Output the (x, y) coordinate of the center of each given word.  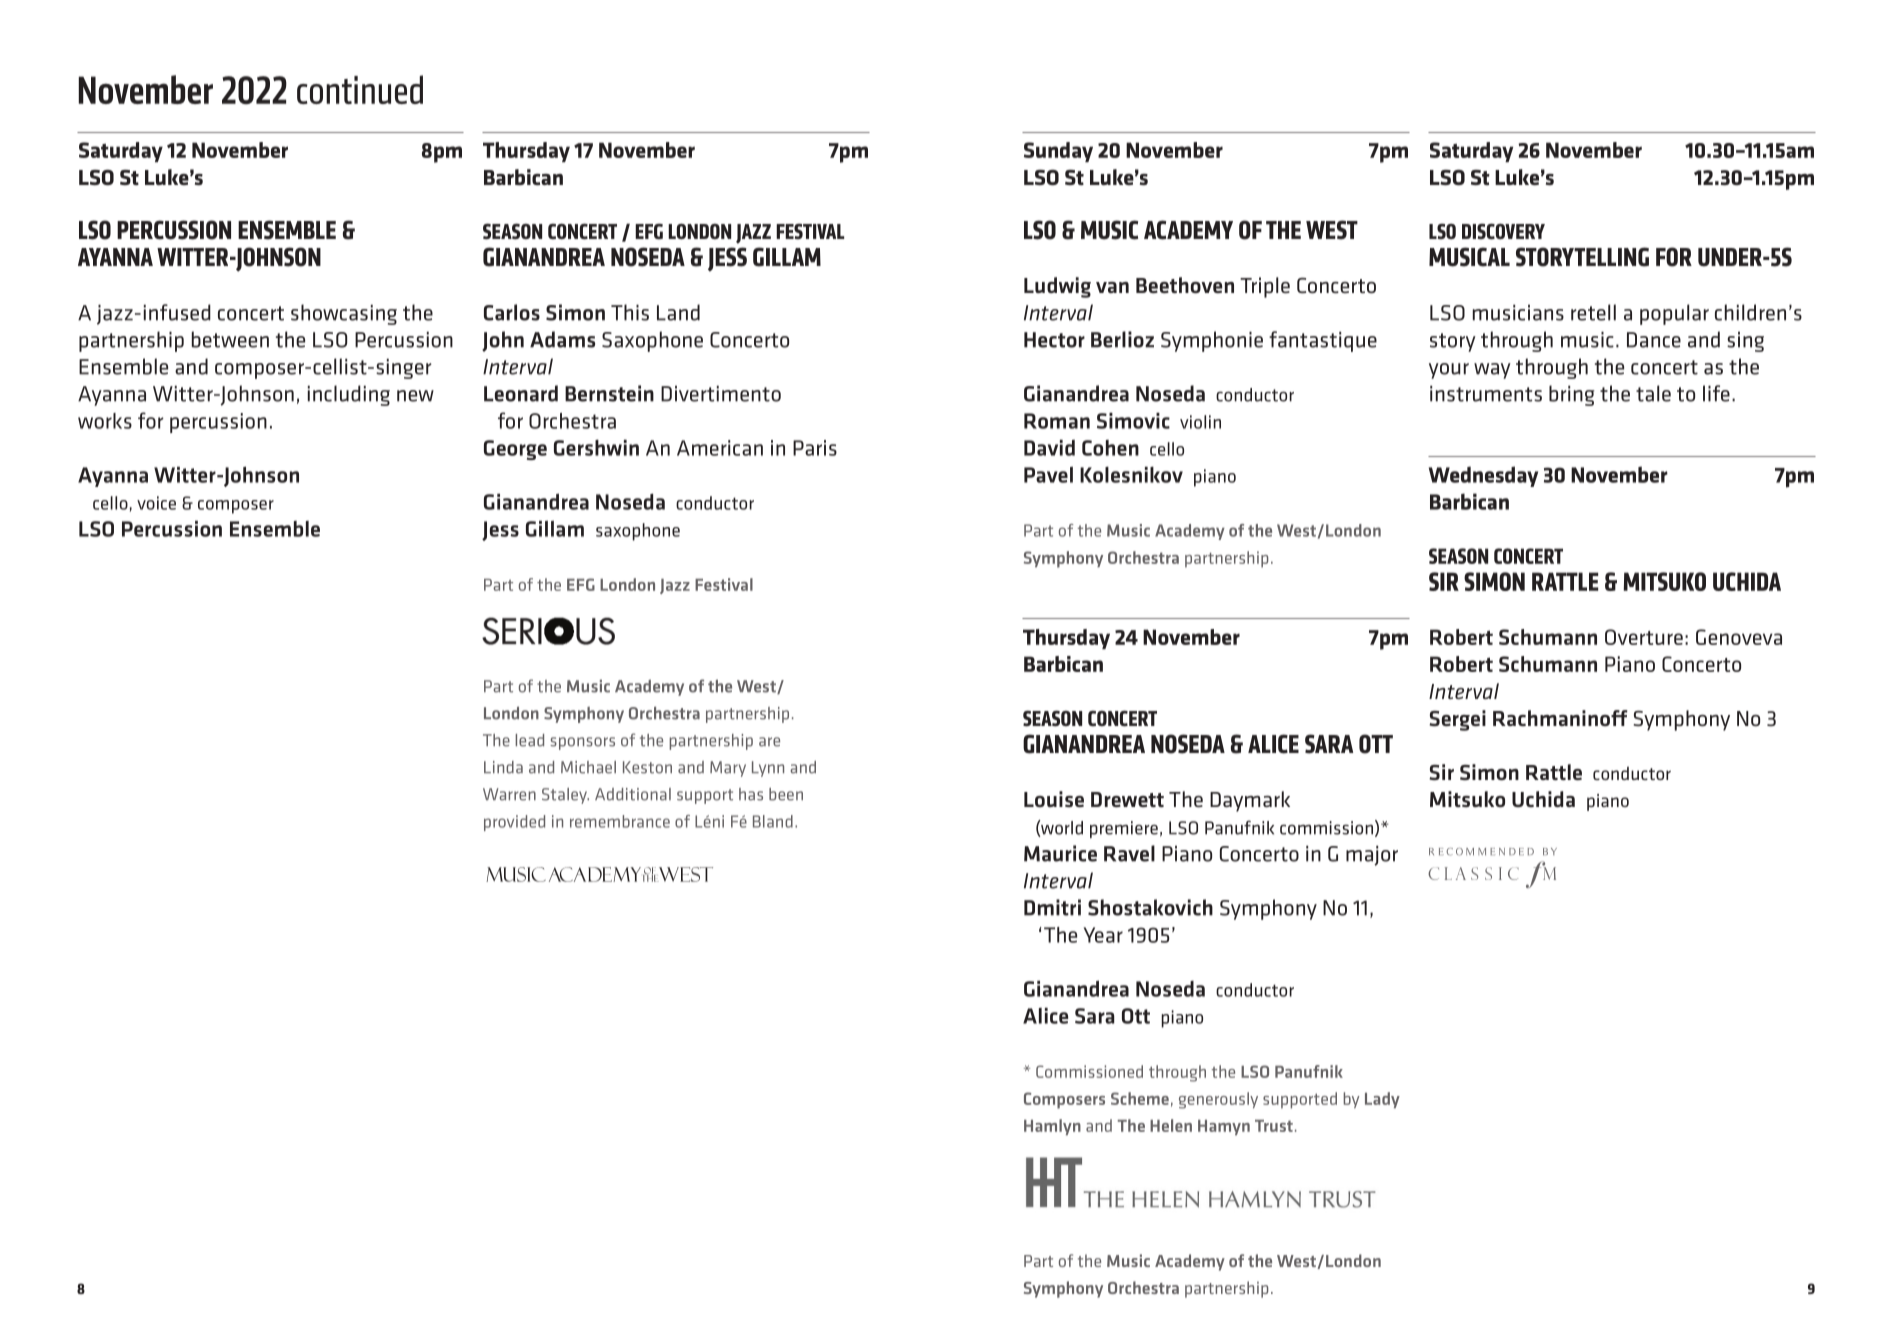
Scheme (1140, 1098)
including (349, 395)
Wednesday (1483, 476)
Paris (815, 448)
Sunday (1058, 152)
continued (360, 89)
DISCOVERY (1503, 231)
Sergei (1457, 720)
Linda (503, 767)
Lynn (768, 769)
